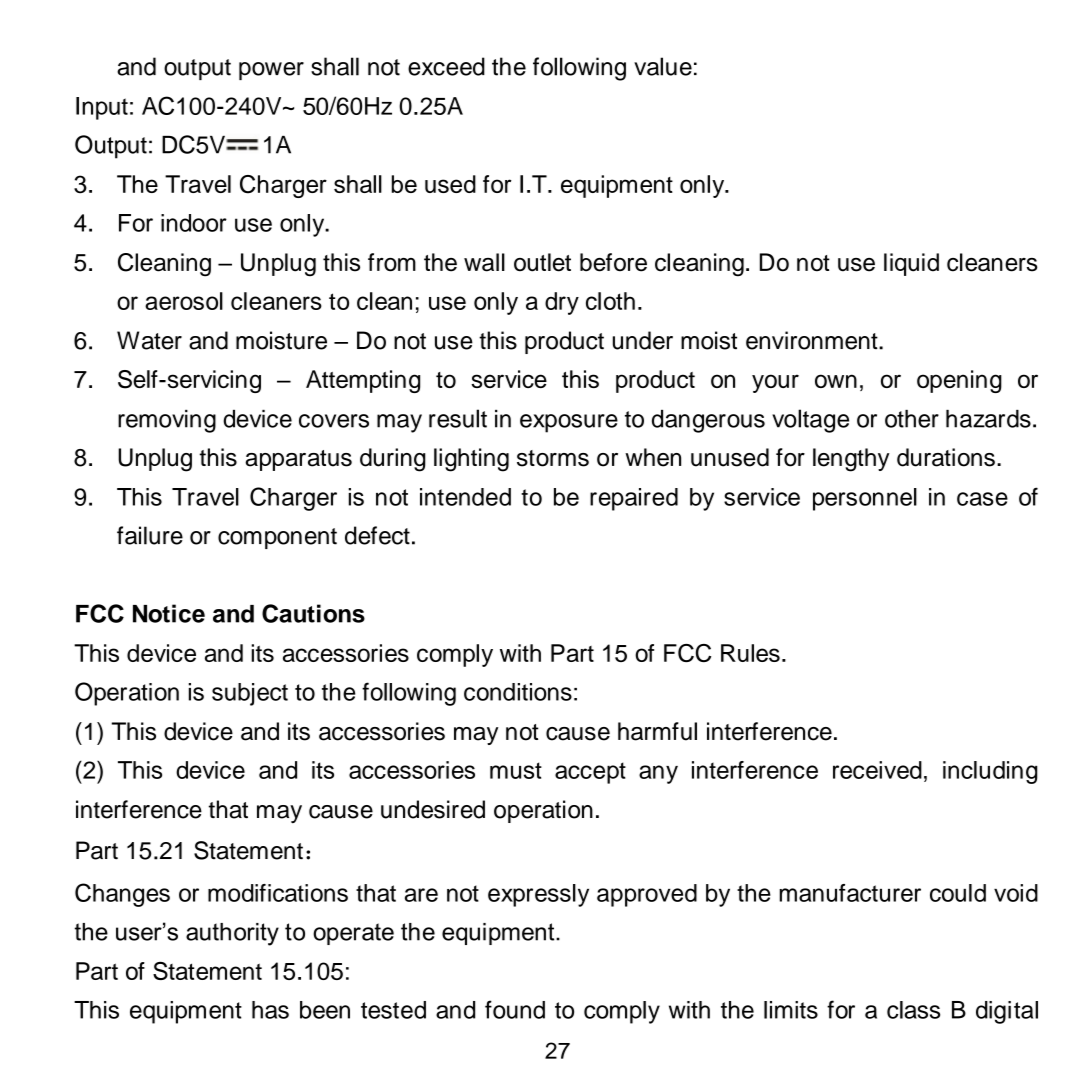 This screenshot has height=1092, width=1092. Describe the element at coordinates (663, 66) in the screenshot. I see `value` at that location.
